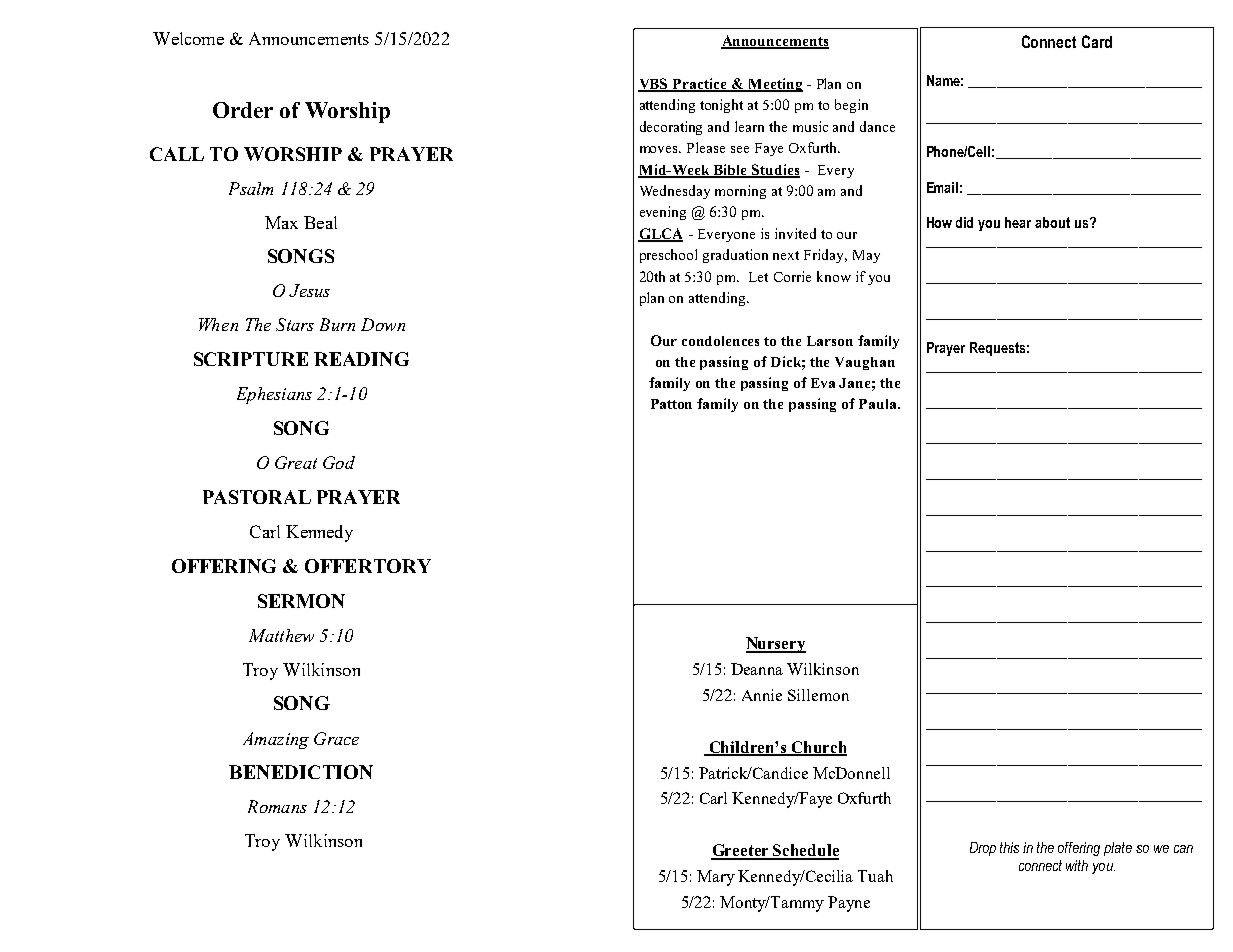 The width and height of the image is (1233, 952). Describe the element at coordinates (776, 645) in the image. I see `Nursery` at that location.
